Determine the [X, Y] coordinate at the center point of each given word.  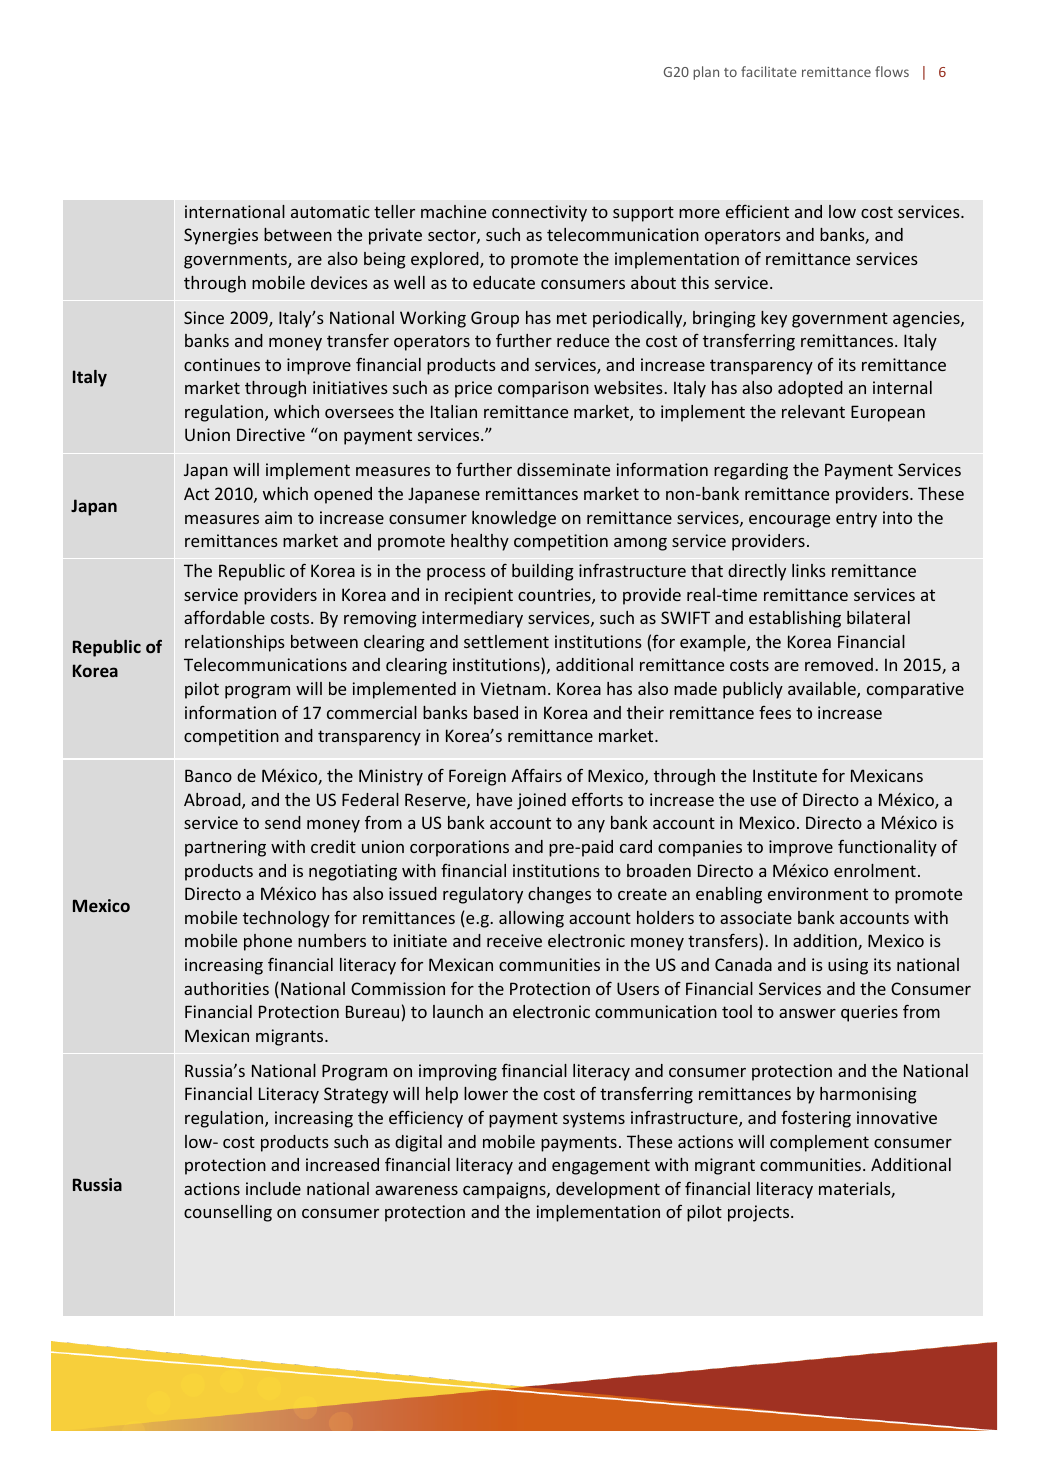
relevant [813, 411]
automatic [330, 211]
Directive [271, 434]
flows [892, 71]
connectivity [539, 213]
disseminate [563, 469]
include [273, 1188]
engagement [601, 1167]
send [283, 822]
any [591, 826]
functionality [887, 848]
